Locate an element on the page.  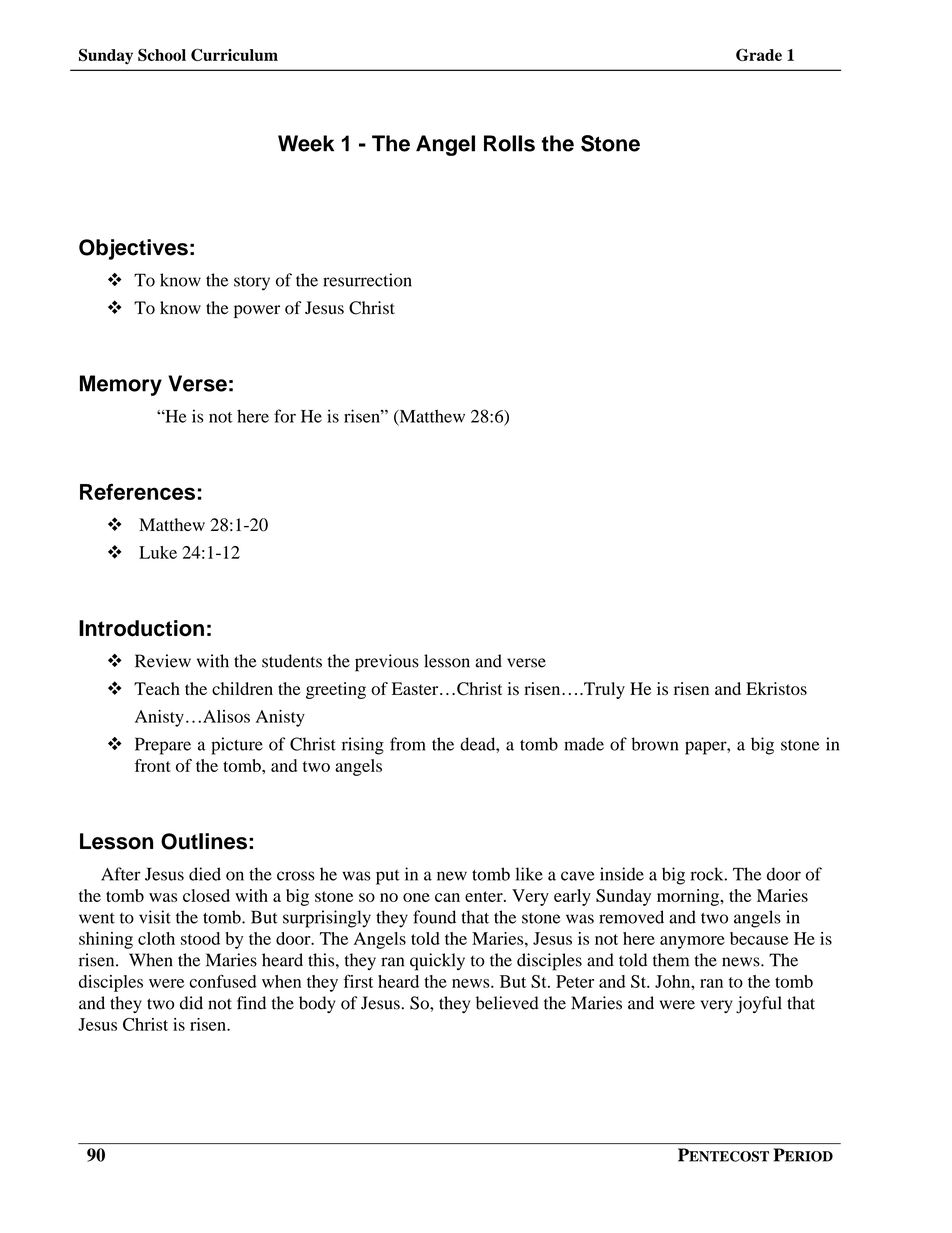
brown is located at coordinates (654, 744).
